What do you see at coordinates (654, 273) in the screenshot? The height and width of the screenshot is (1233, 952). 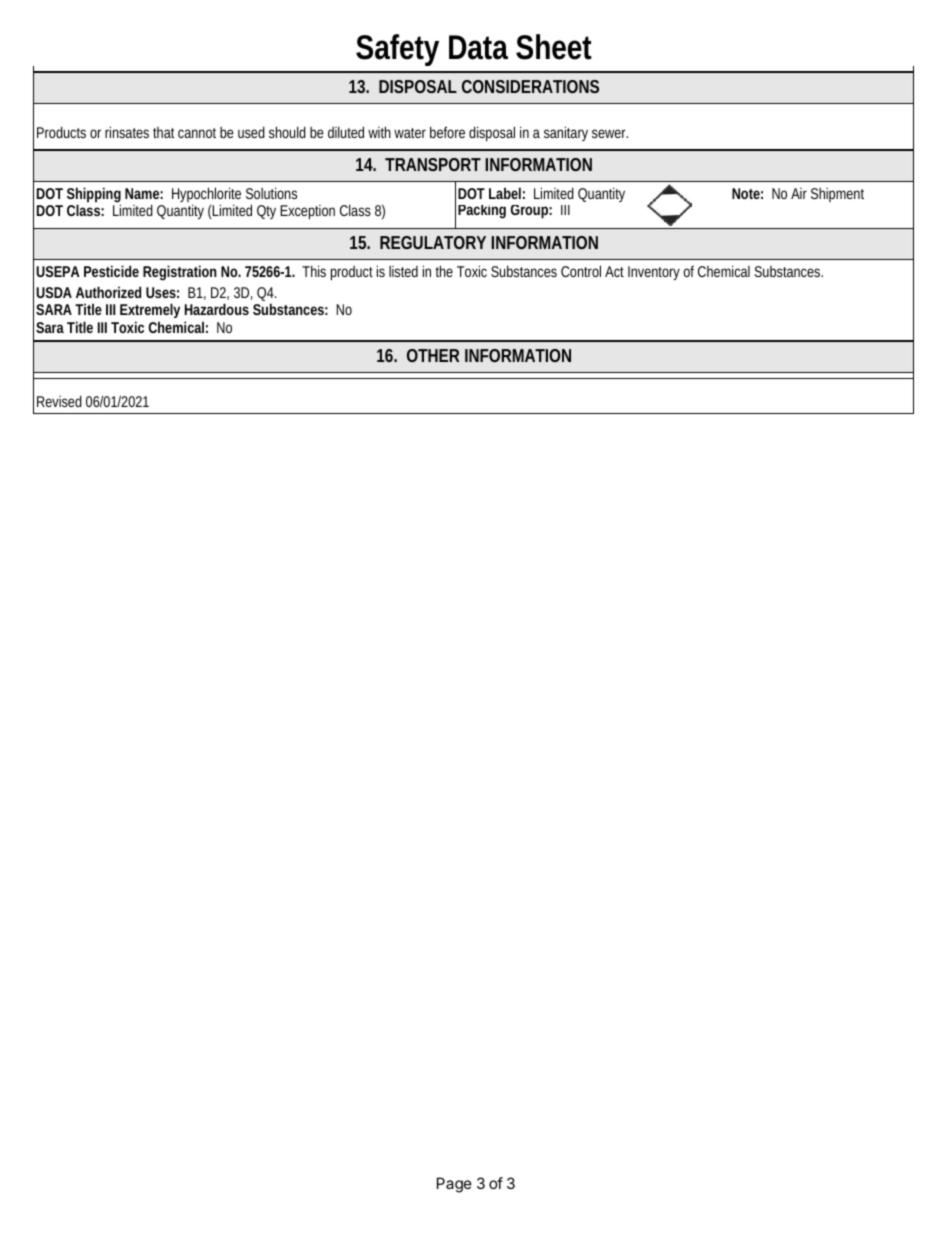 I see `Inventory` at bounding box center [654, 273].
